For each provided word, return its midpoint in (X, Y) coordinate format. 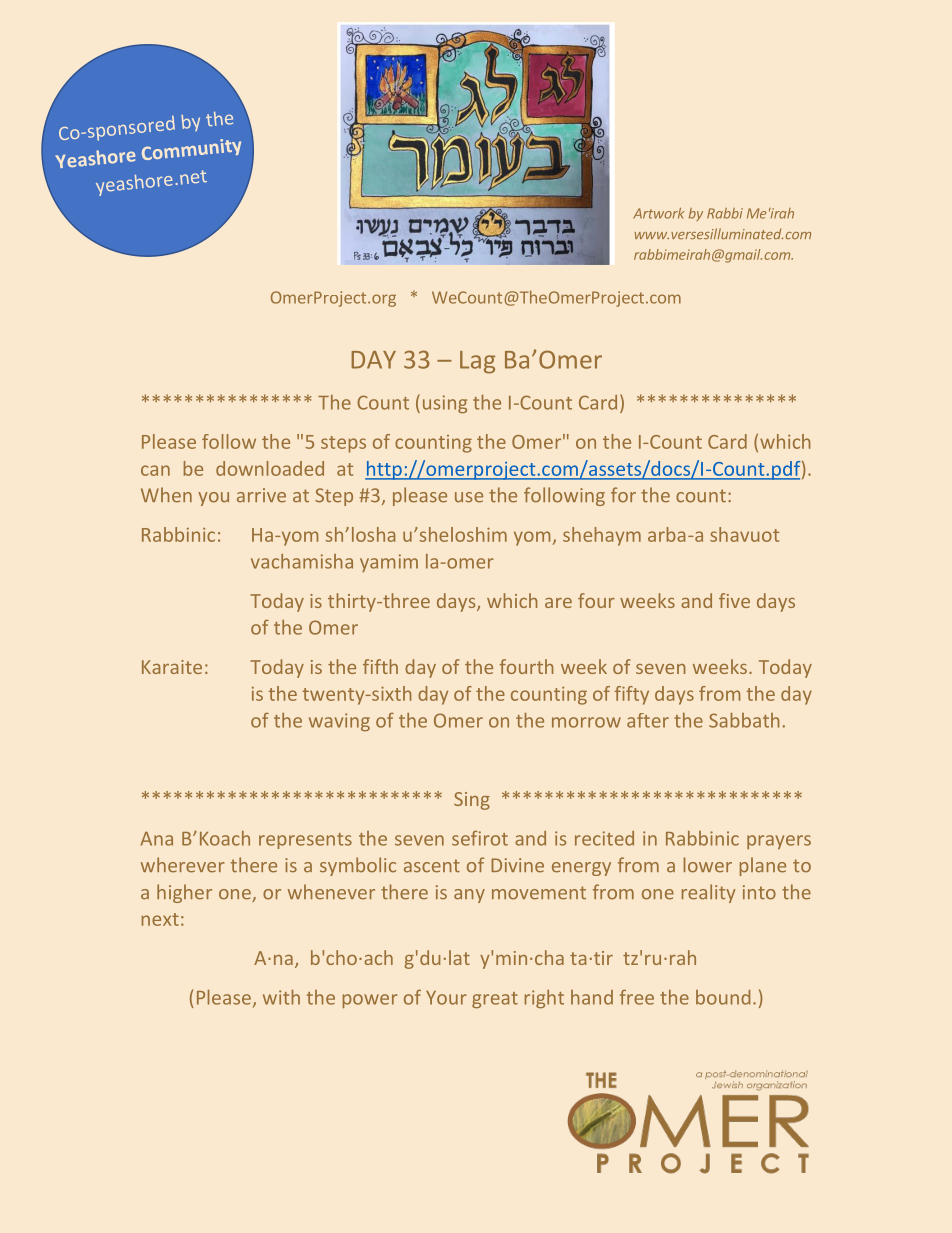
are (558, 603)
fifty (632, 695)
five (734, 600)
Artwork (659, 213)
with (281, 997)
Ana (156, 839)
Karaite (172, 667)
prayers (779, 842)
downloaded (270, 468)
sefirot (480, 838)
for (623, 495)
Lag (477, 362)
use (469, 497)
